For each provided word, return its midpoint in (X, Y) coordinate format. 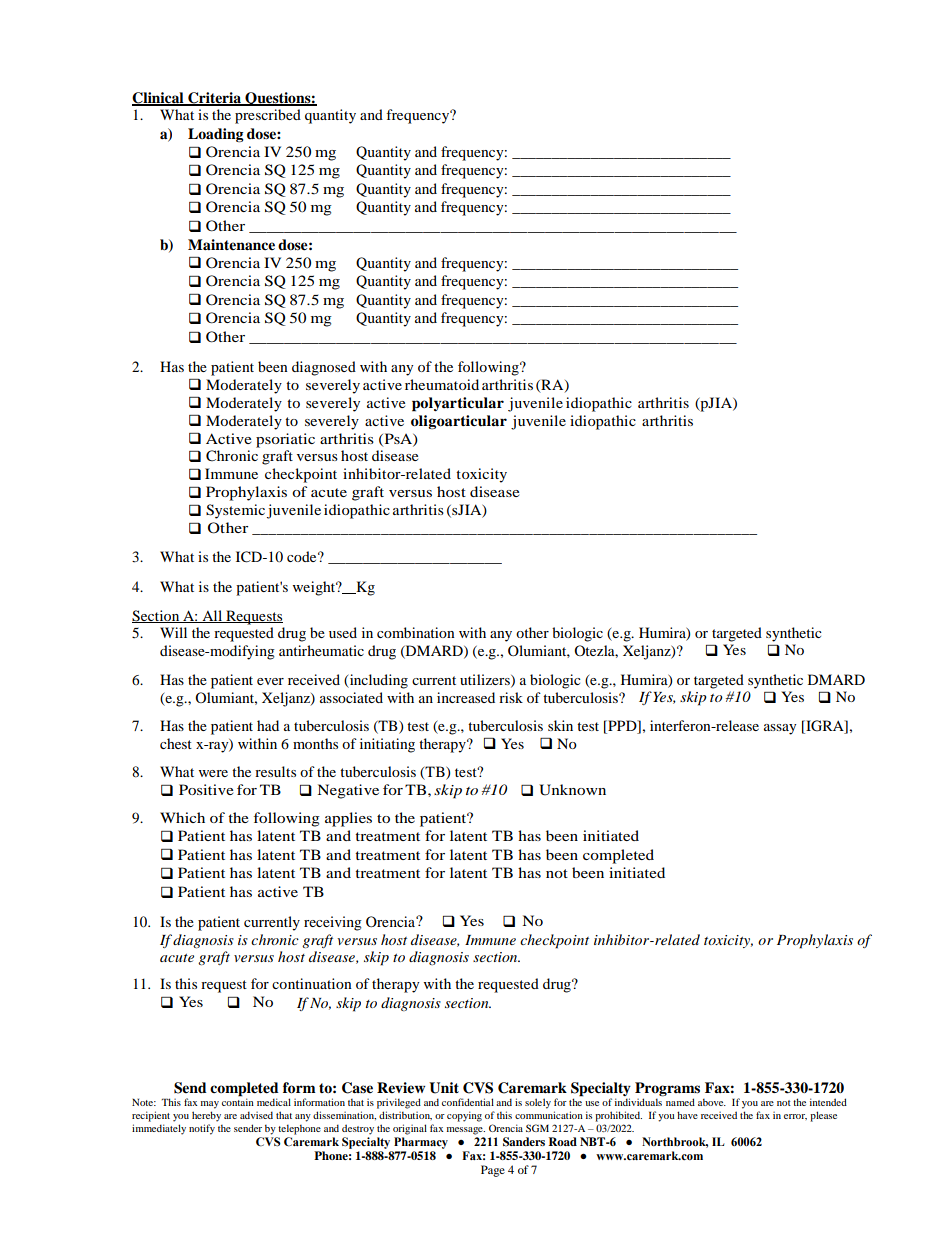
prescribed (268, 116)
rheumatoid (442, 384)
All (212, 616)
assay (780, 729)
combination (416, 632)
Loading (216, 135)
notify (202, 1129)
